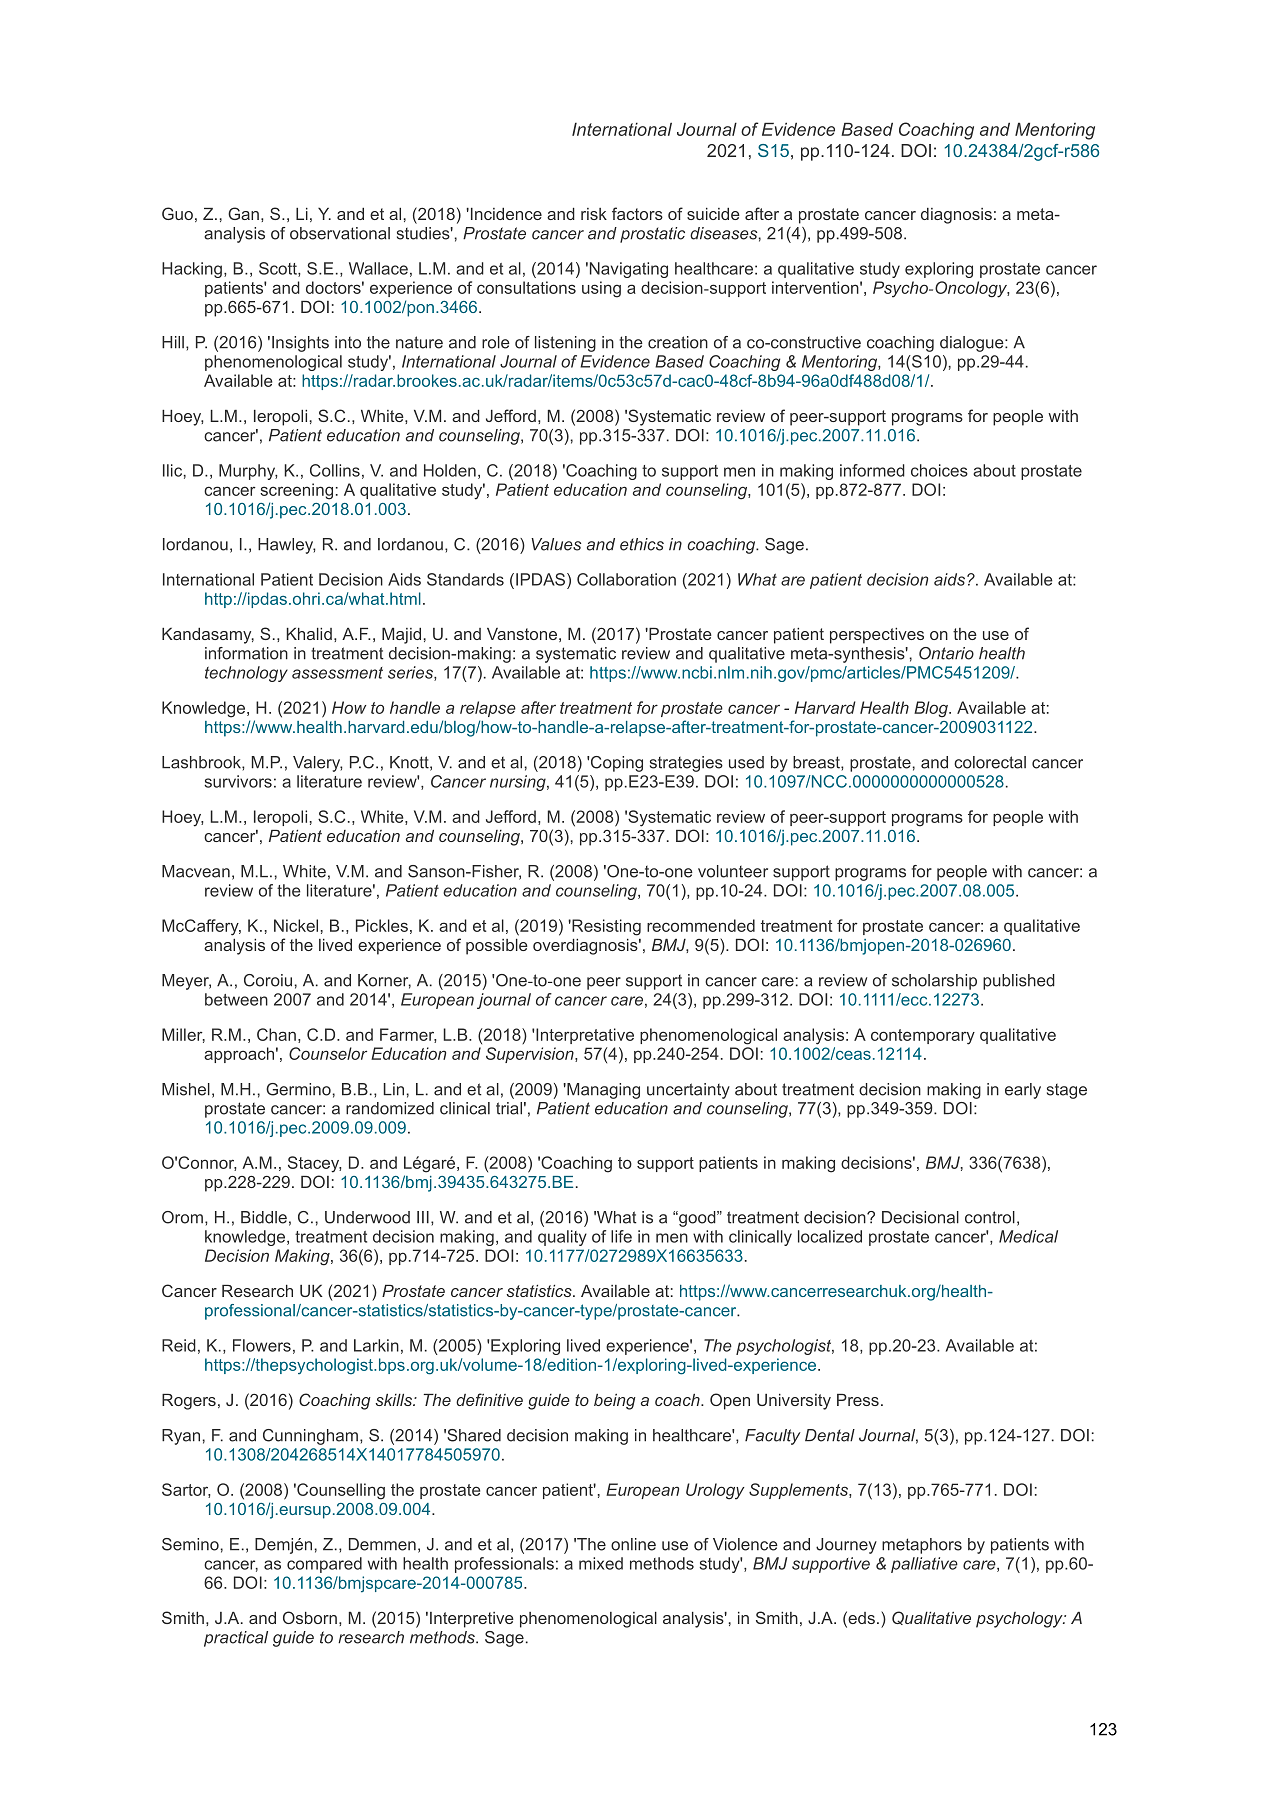  Describe the element at coordinates (264, 1217) in the image. I see `Biddle` at that location.
